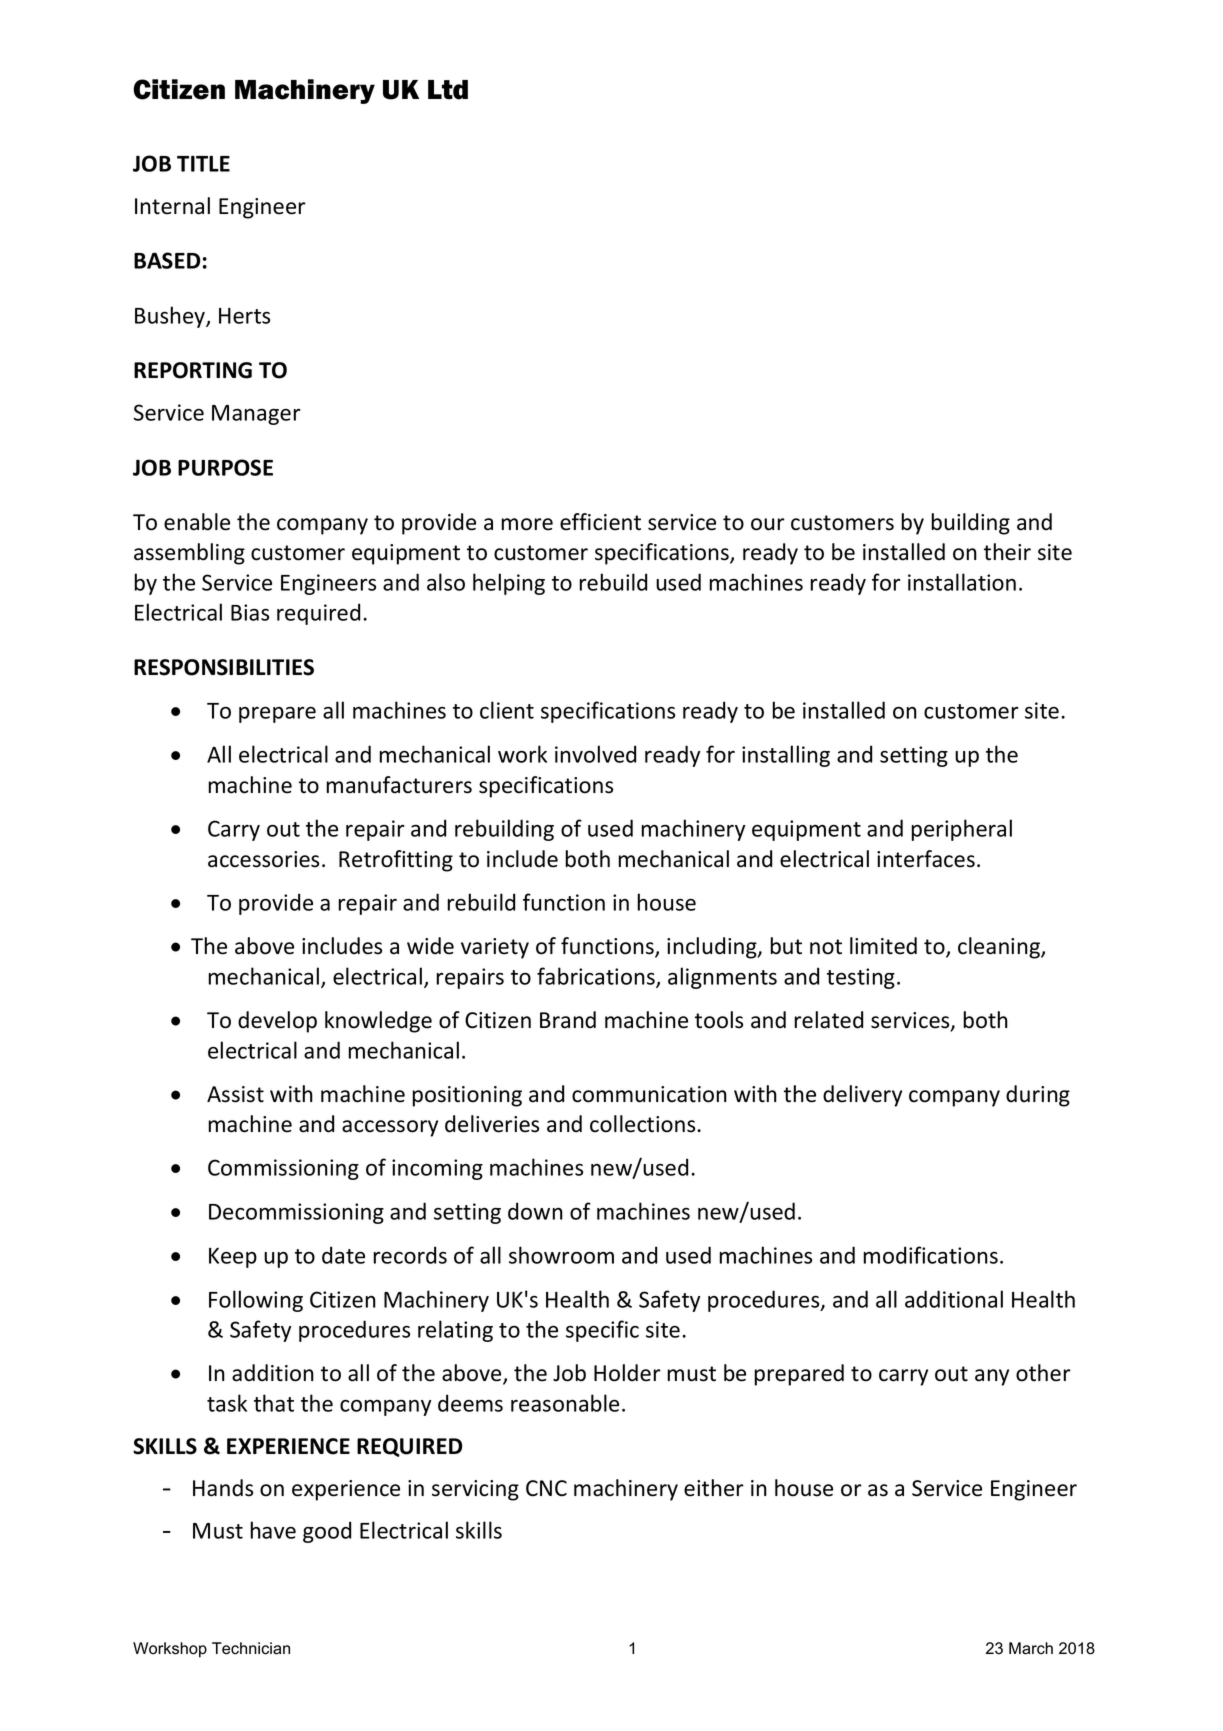  I want to click on interfaces, so click(926, 859).
